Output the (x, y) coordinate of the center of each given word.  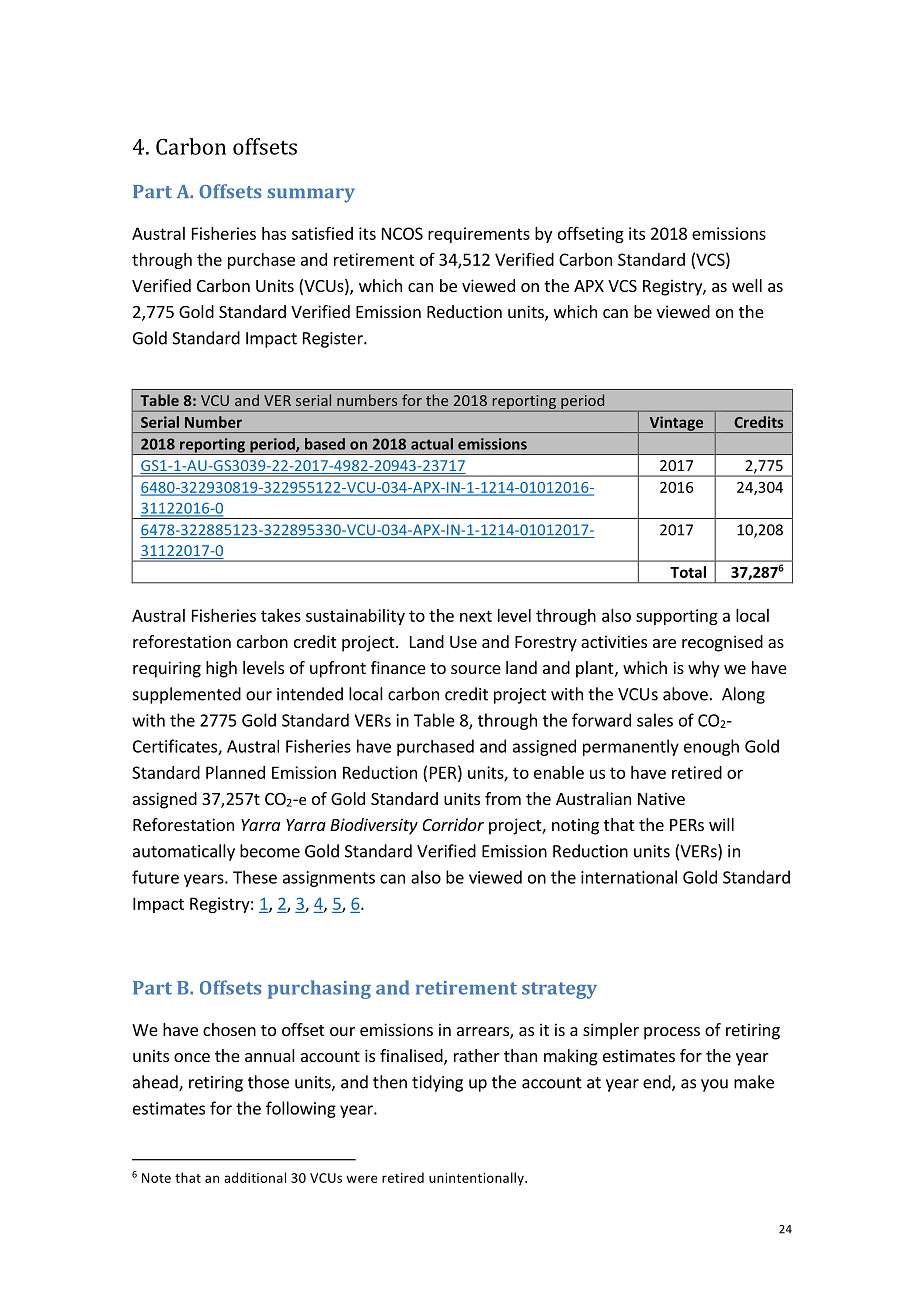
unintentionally (477, 1179)
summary (311, 195)
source (476, 669)
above (685, 694)
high (221, 669)
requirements (479, 235)
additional (255, 1177)
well (747, 285)
